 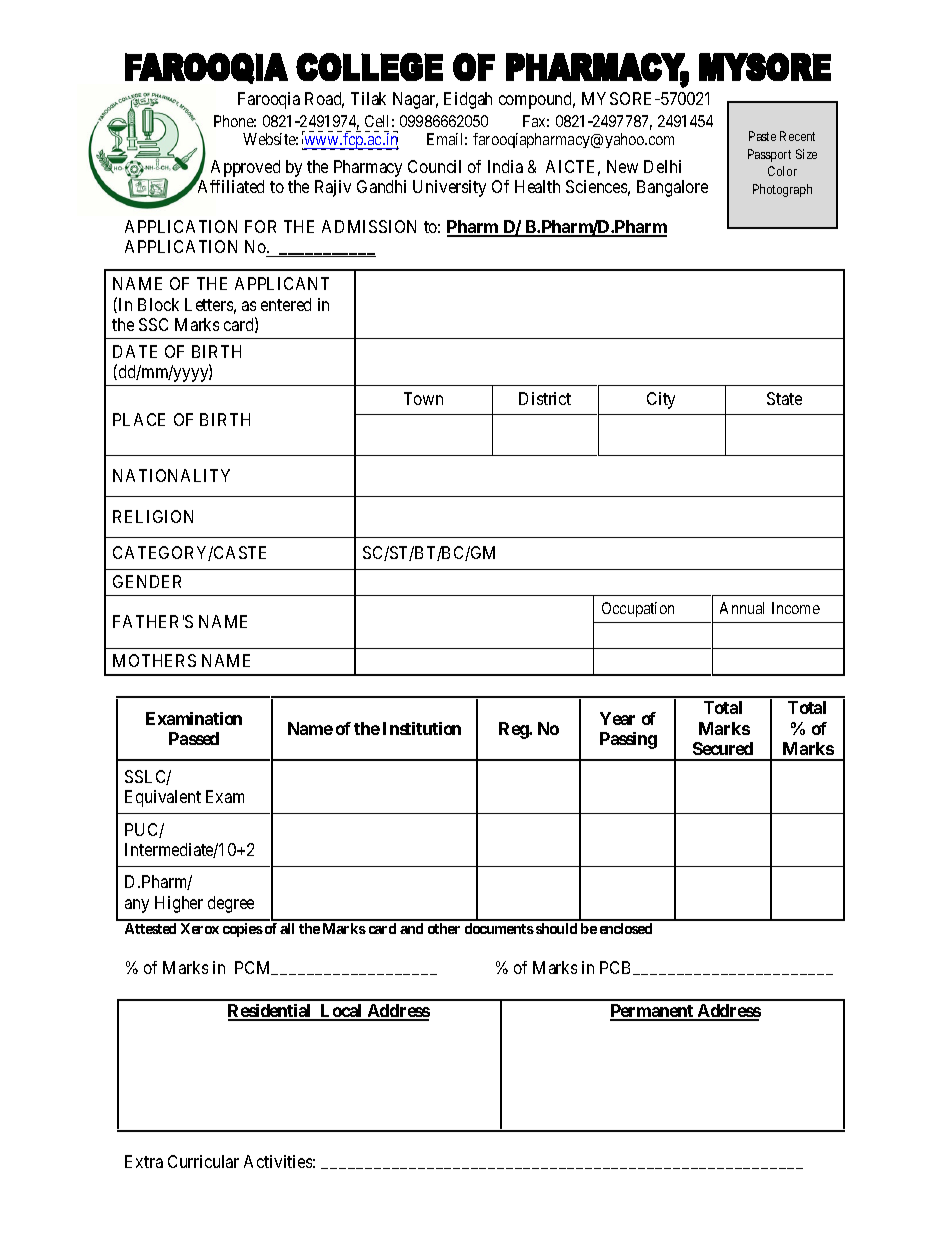 I want to click on documents, so click(x=499, y=928).
